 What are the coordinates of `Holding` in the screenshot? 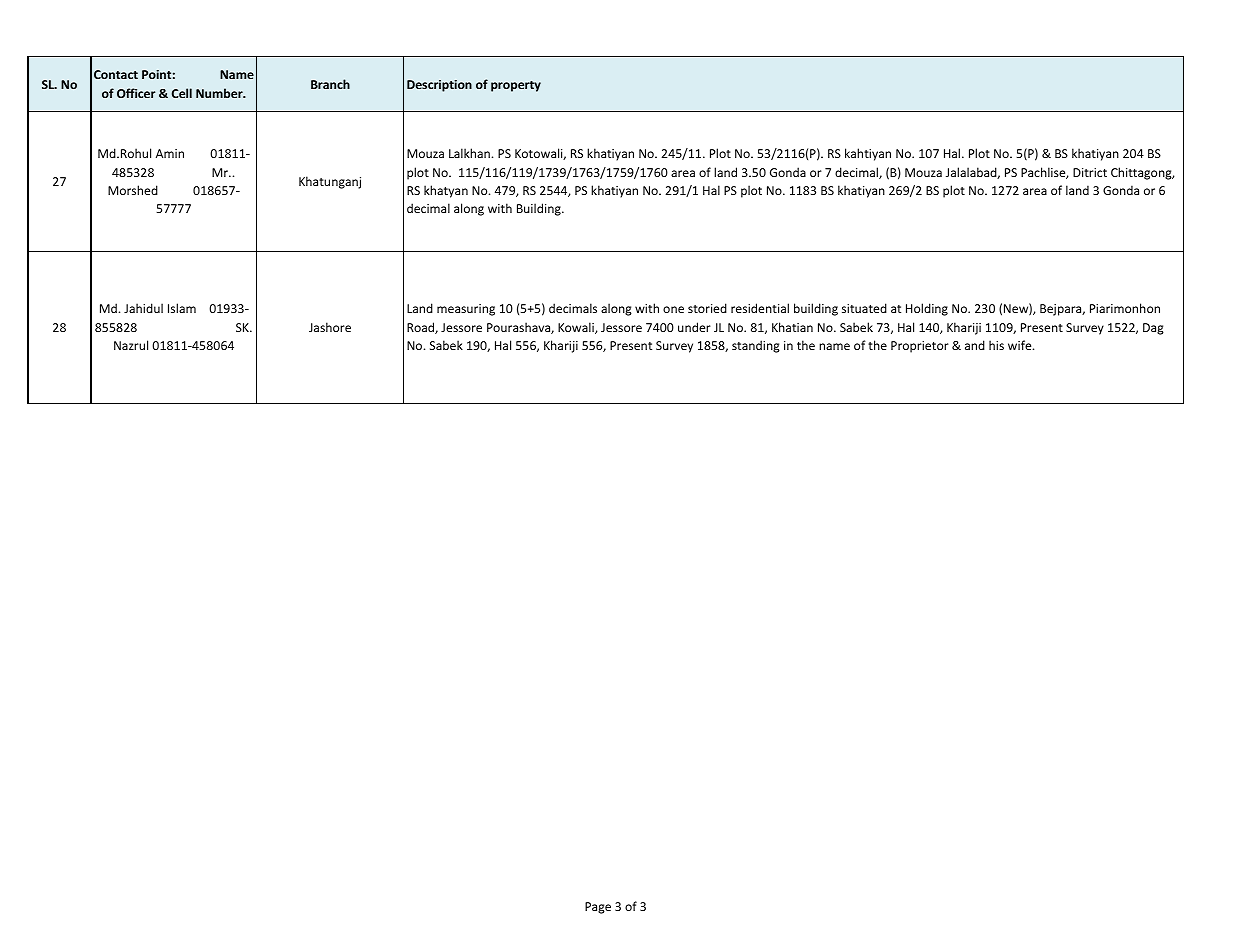 It's located at (927, 309).
